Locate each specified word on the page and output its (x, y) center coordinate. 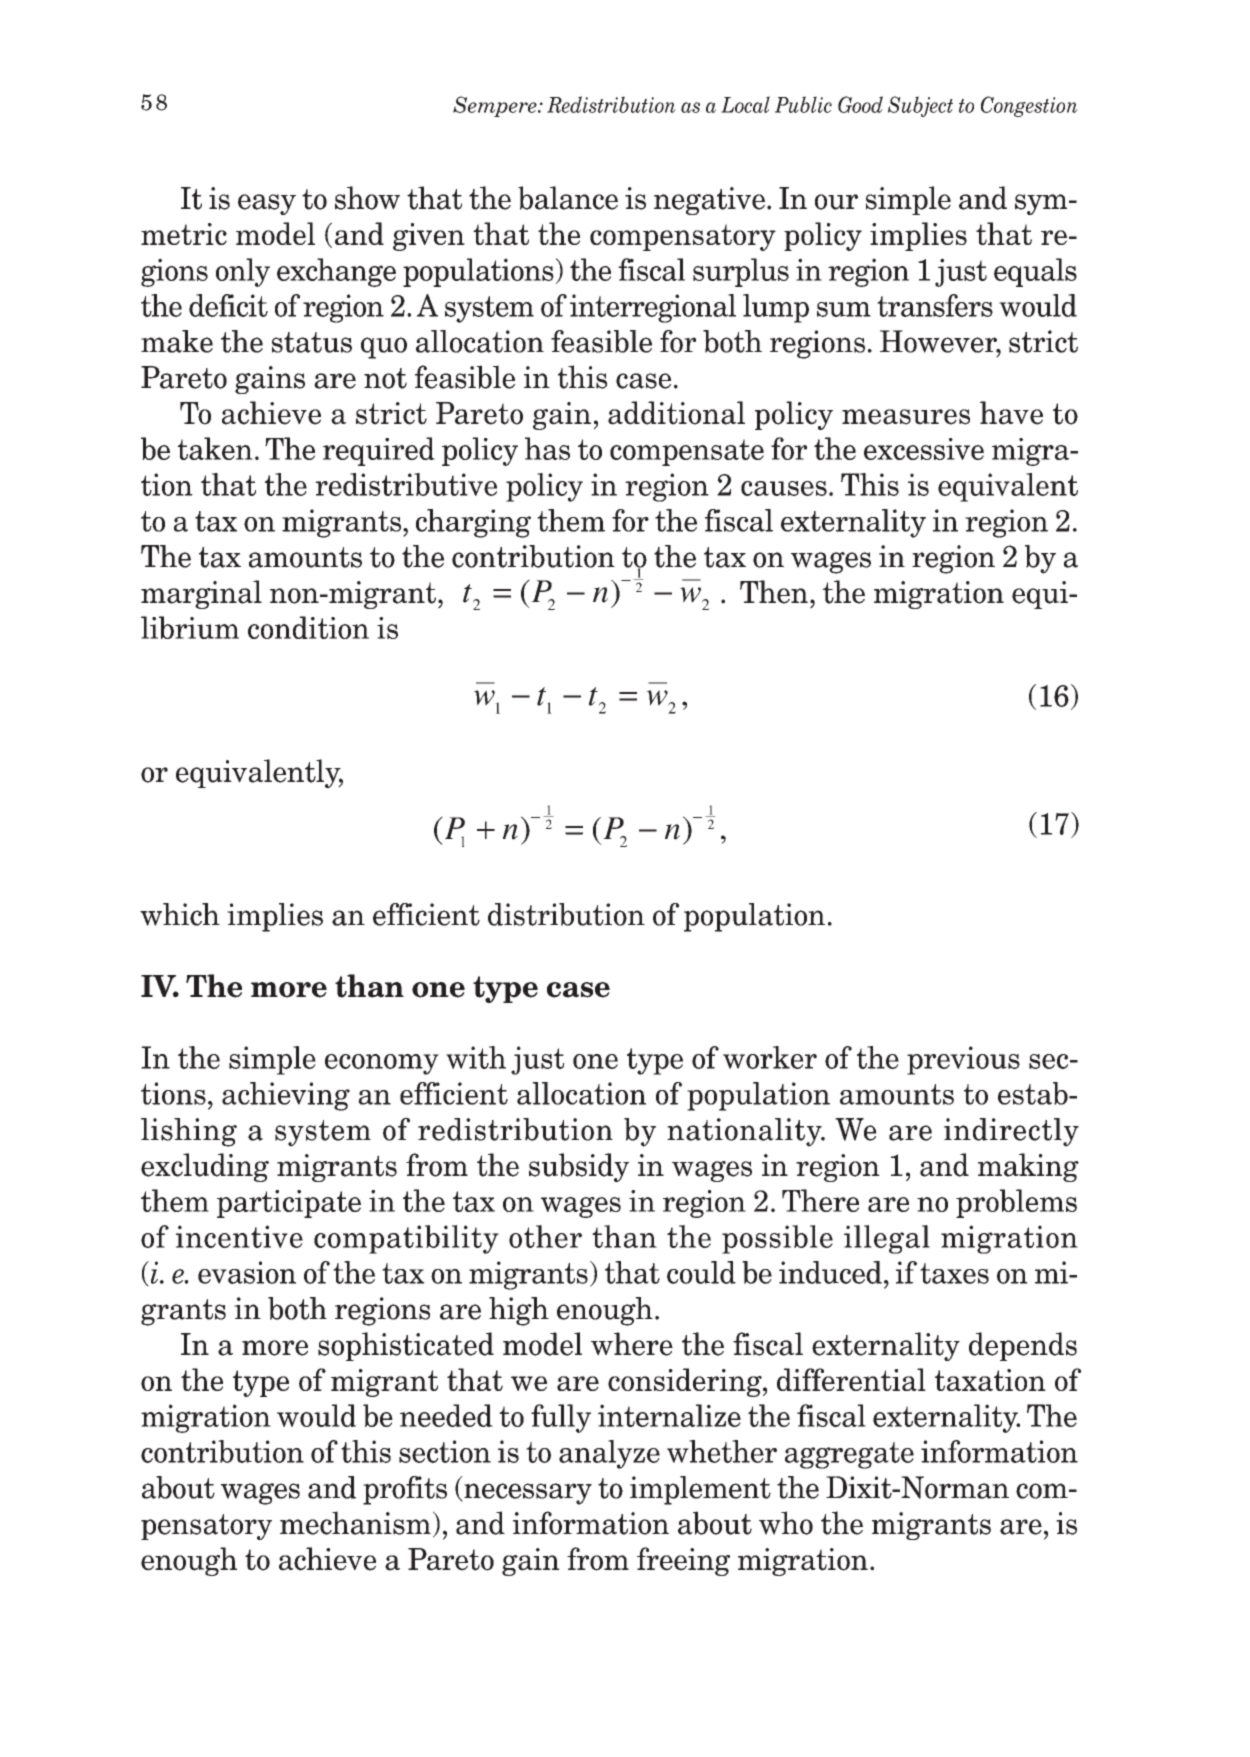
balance (568, 198)
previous (963, 1060)
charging (473, 523)
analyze (609, 1454)
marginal (201, 594)
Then (774, 592)
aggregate (849, 1455)
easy (267, 204)
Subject (920, 106)
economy (382, 1064)
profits (405, 1490)
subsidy (579, 1167)
